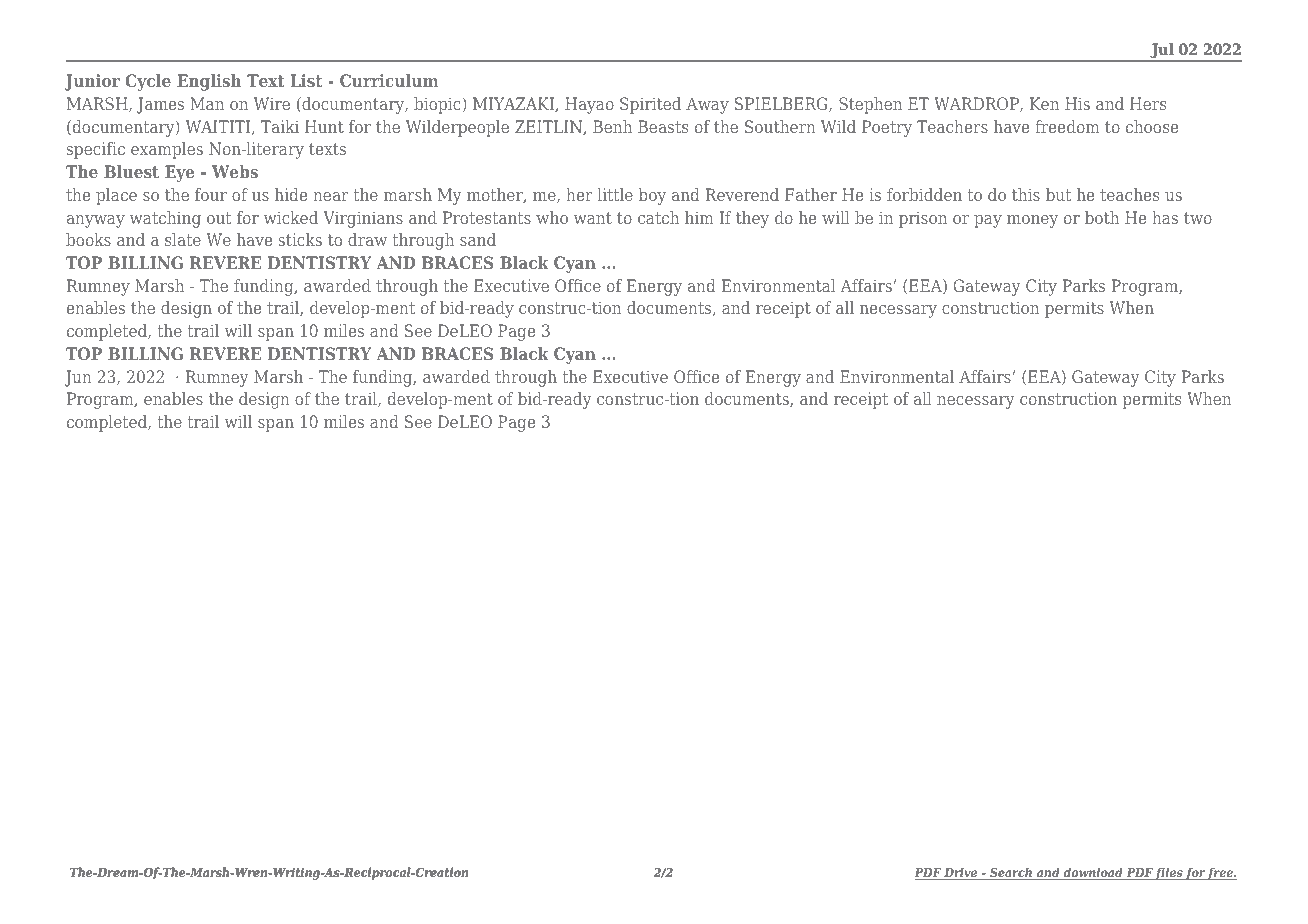  What do you see at coordinates (1032, 221) in the screenshot?
I see `money` at bounding box center [1032, 221].
